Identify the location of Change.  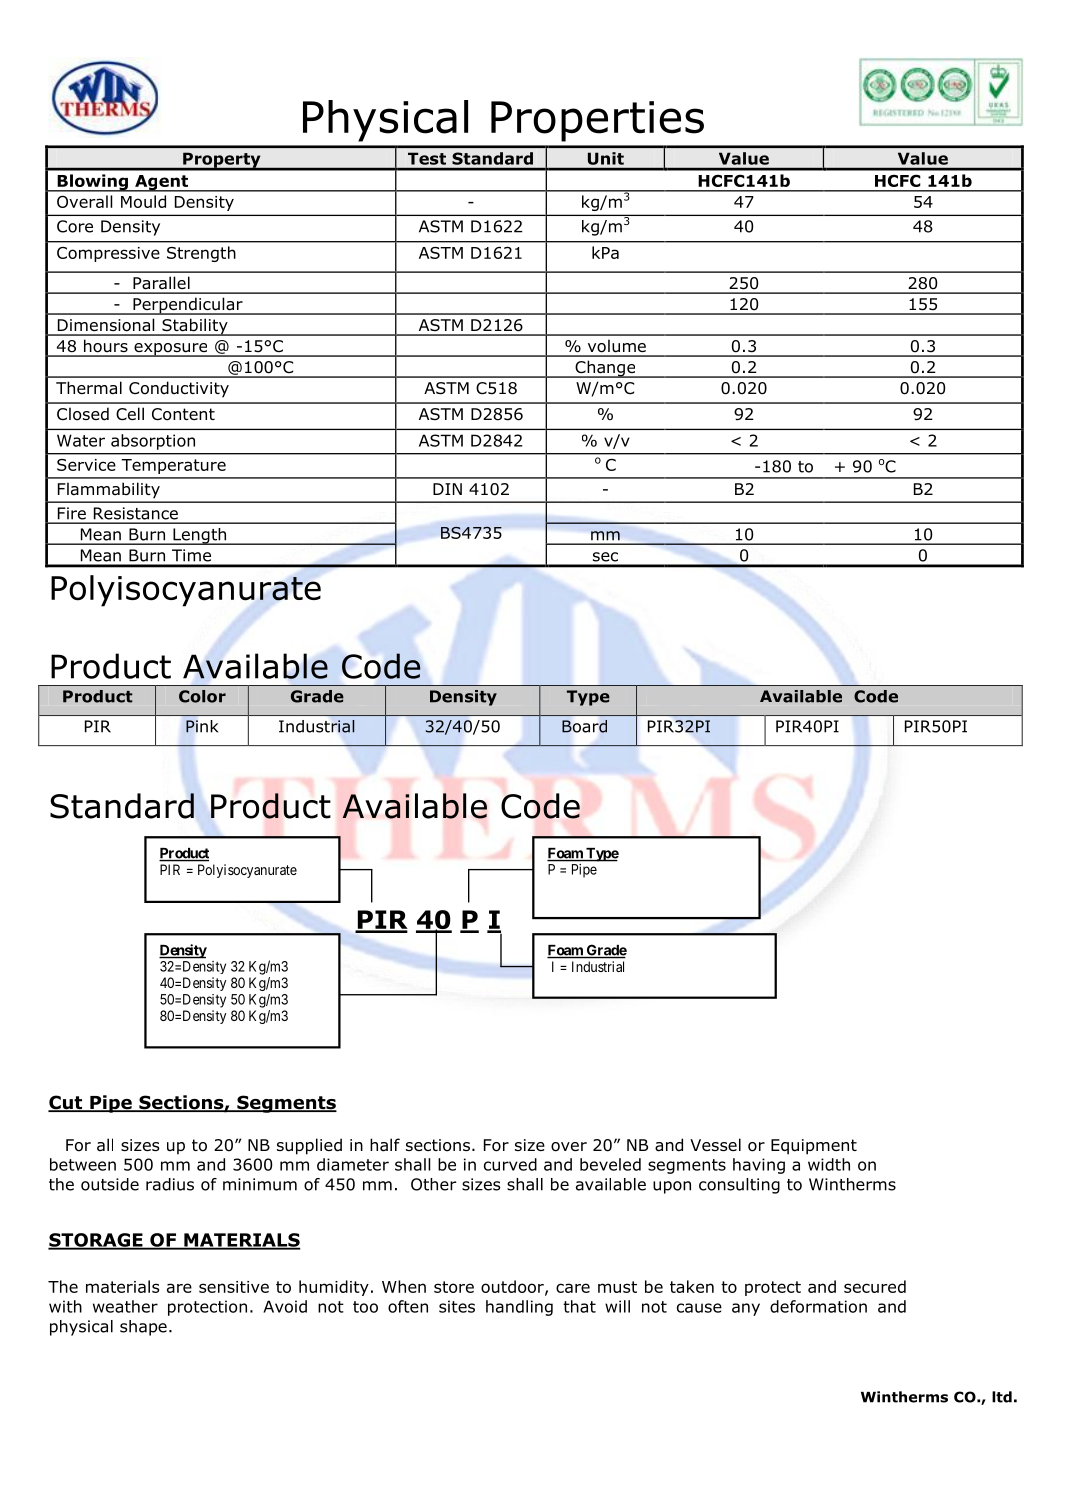
(605, 369).
